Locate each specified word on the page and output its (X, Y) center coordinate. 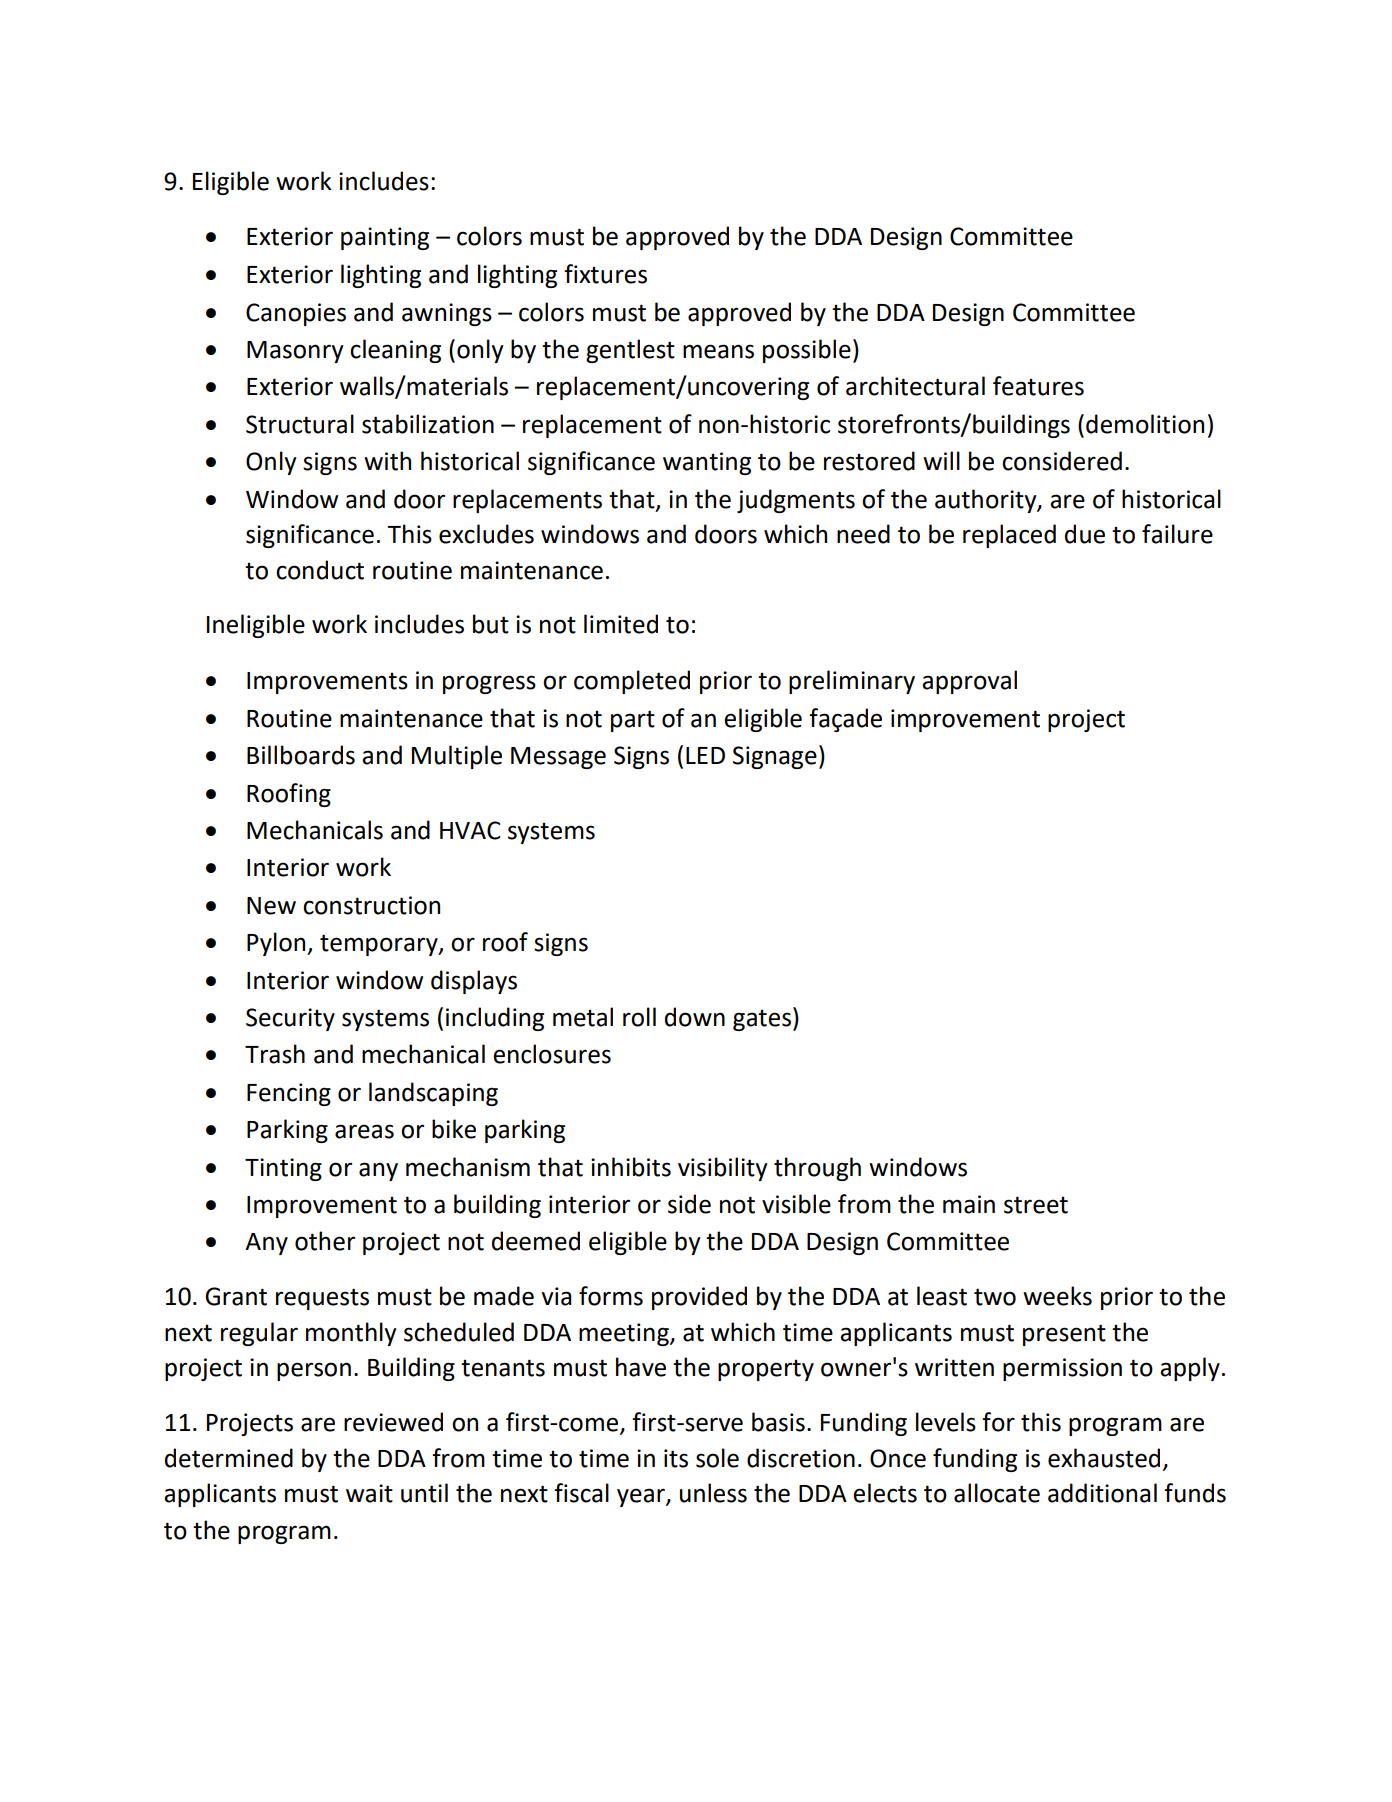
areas (364, 1131)
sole (717, 1458)
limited (621, 624)
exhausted (1104, 1458)
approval (969, 682)
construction (371, 905)
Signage (775, 757)
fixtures (605, 274)
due (1085, 534)
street (1036, 1205)
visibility (723, 1169)
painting (385, 238)
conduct (320, 570)
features (1038, 386)
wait (369, 1493)
